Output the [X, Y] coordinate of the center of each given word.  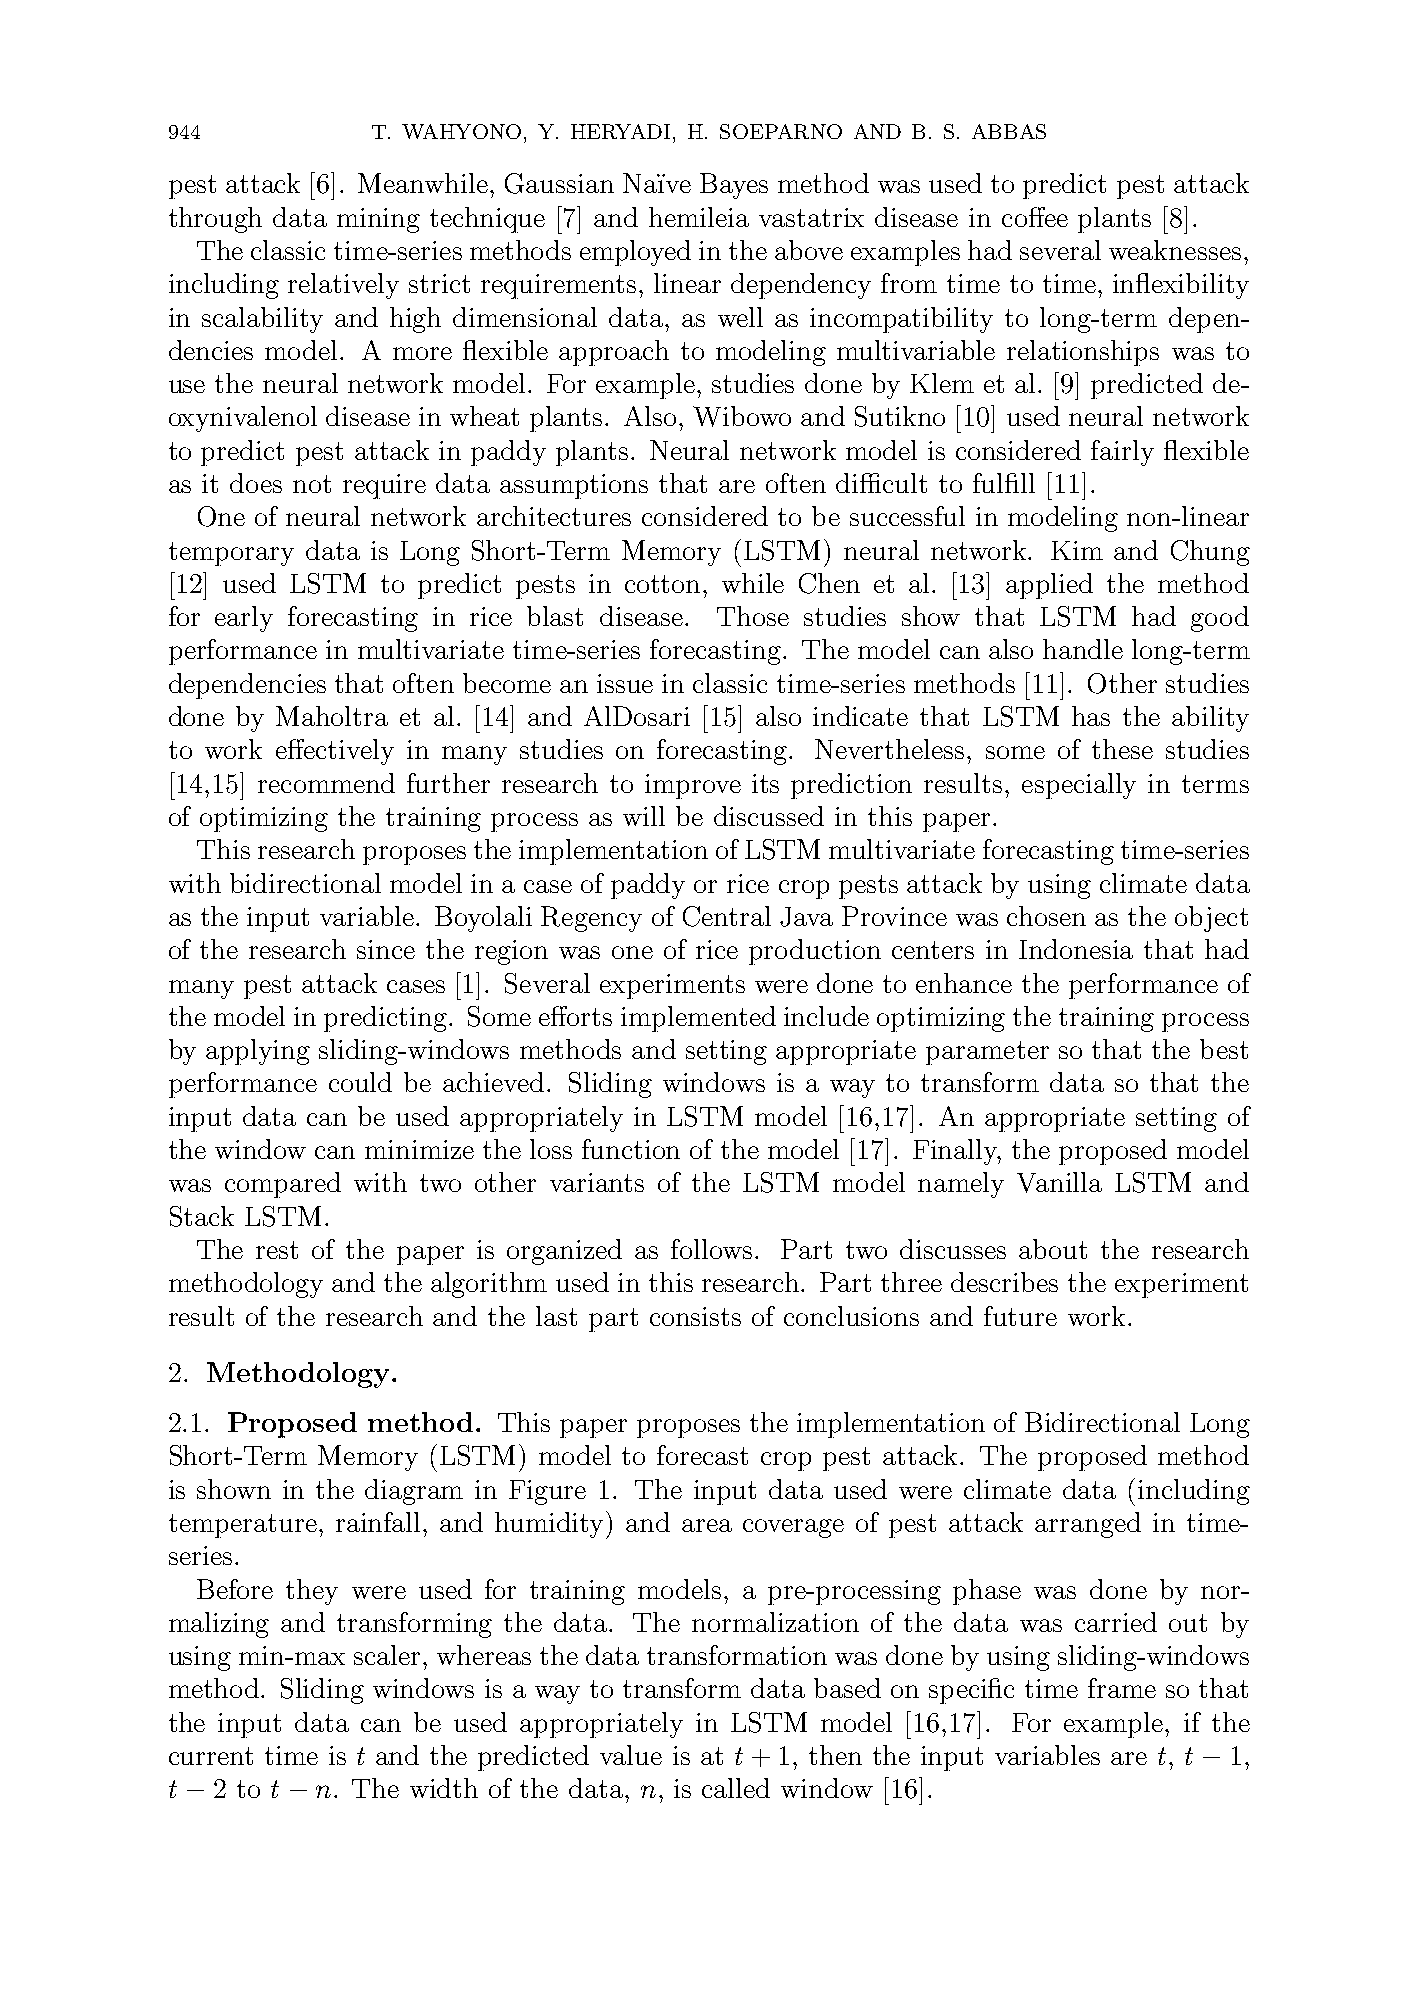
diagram [414, 1492]
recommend [326, 783]
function [631, 1149]
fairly [1122, 453]
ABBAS [1009, 131]
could [360, 1082]
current [211, 1756]
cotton [662, 584]
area [707, 1525]
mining [378, 220]
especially [1079, 786]
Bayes [734, 186]
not [312, 484]
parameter [987, 1053]
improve [693, 786]
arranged [1088, 1525]
